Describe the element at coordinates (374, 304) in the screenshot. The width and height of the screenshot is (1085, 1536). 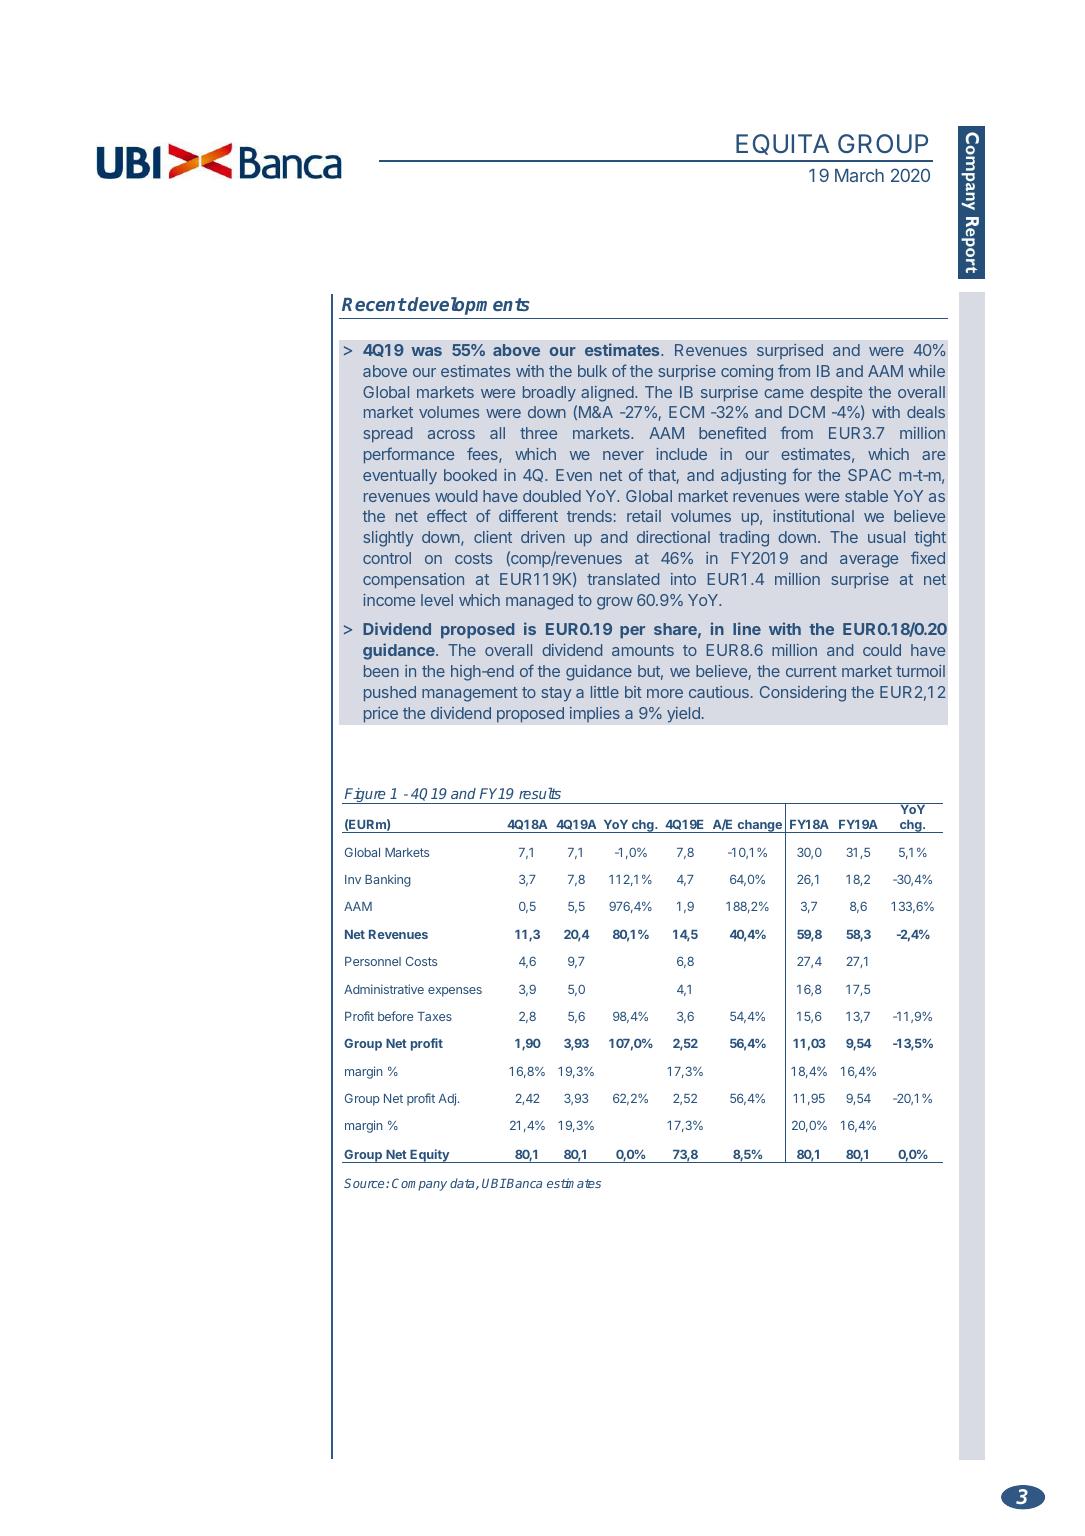
I see `Recent` at that location.
